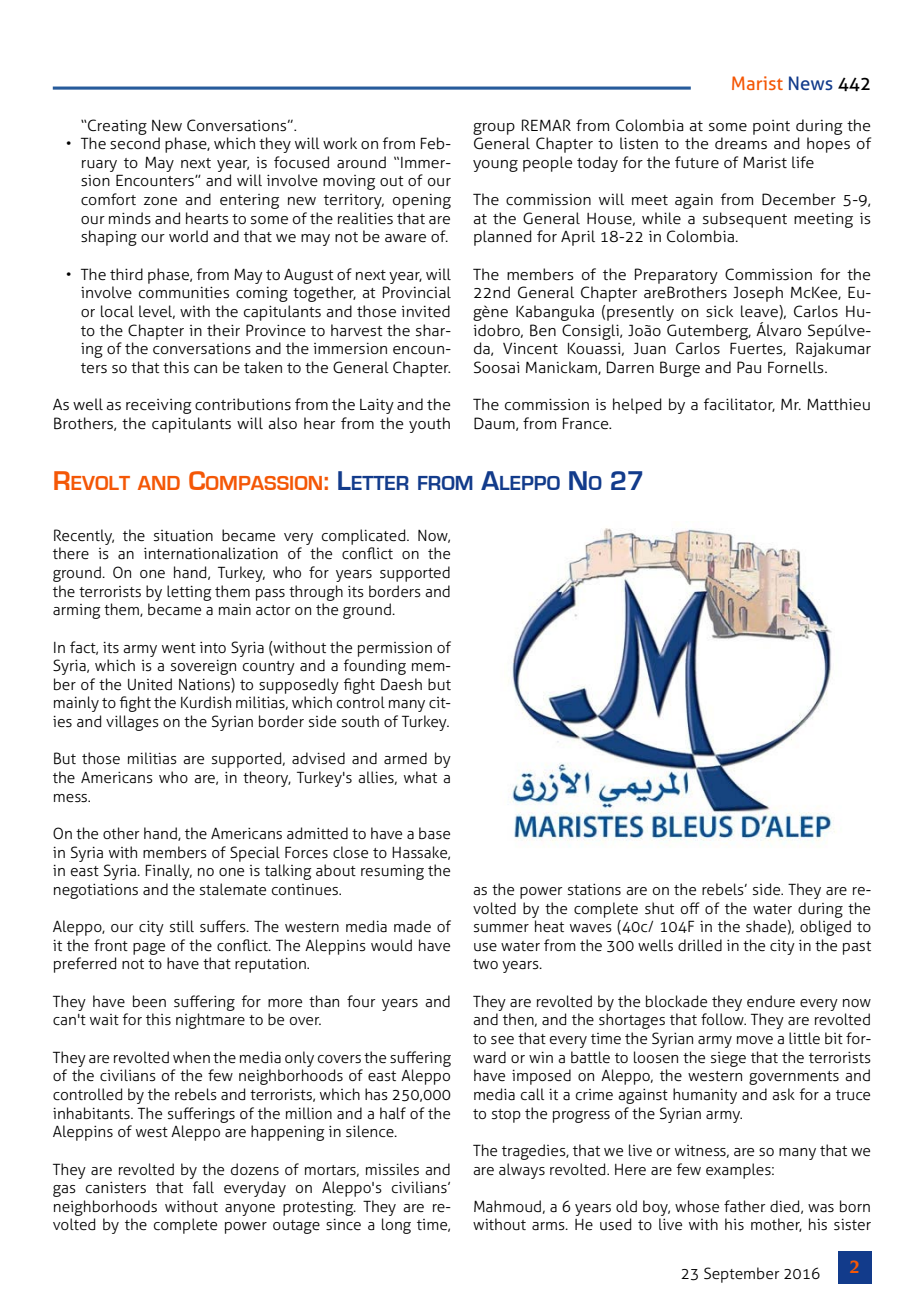  Describe the element at coordinates (117, 311) in the document. I see `local` at that location.
